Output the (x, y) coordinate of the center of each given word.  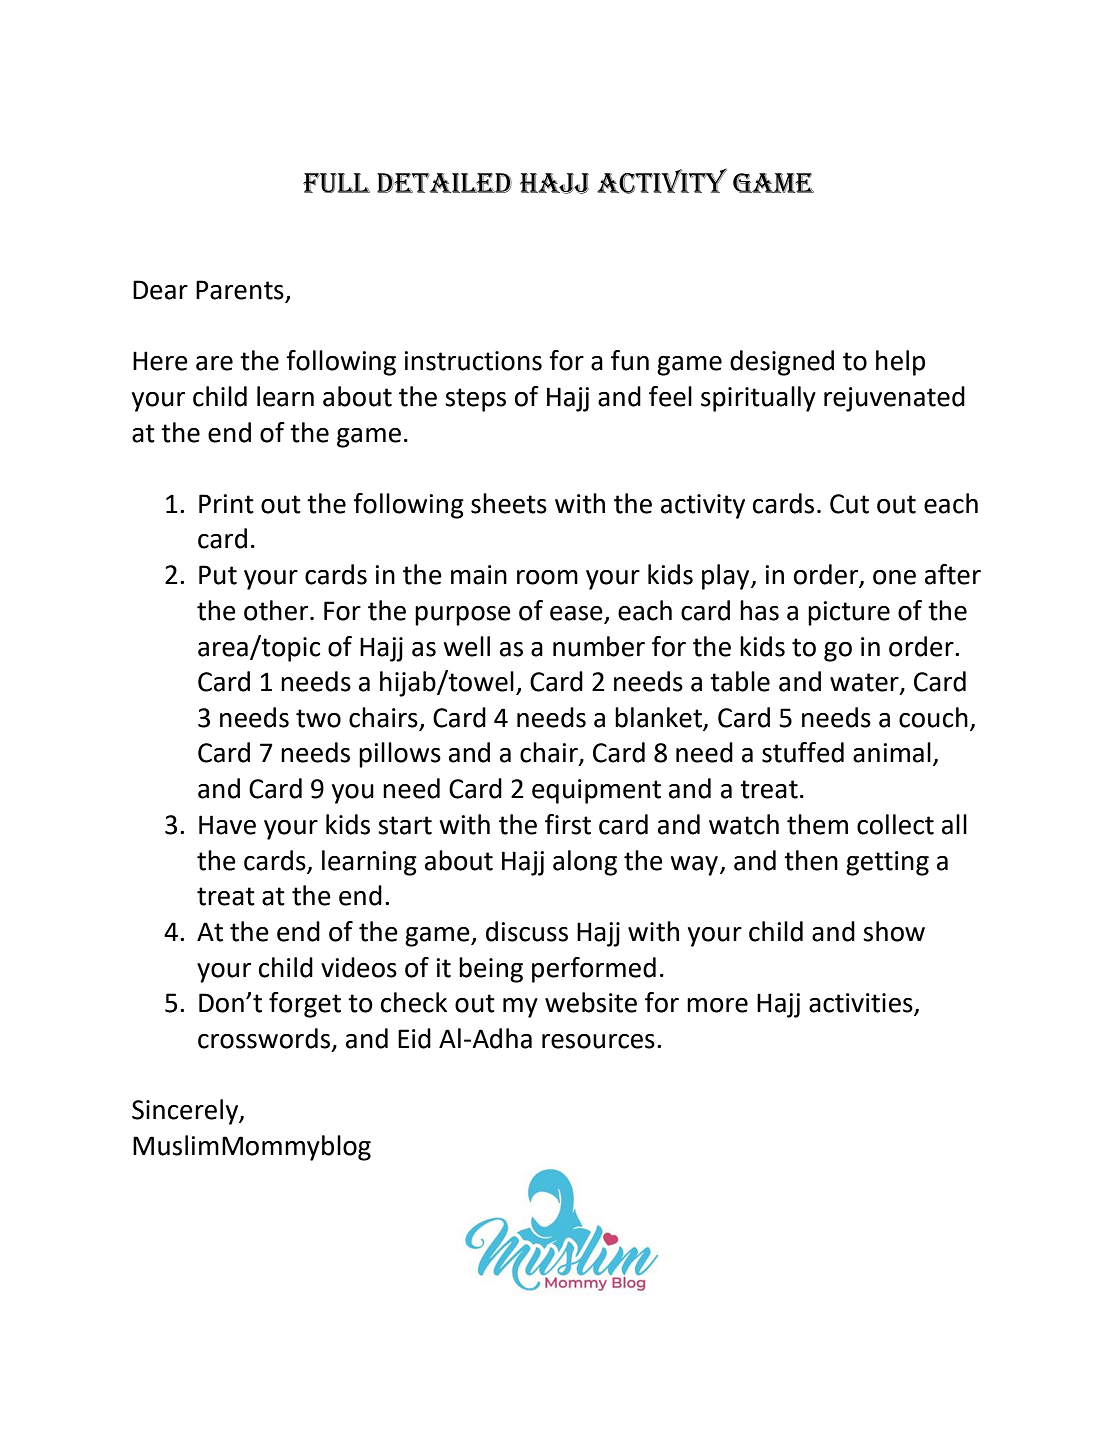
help (900, 363)
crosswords (265, 1039)
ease (577, 614)
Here (160, 361)
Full (336, 183)
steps (475, 400)
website (591, 1002)
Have (227, 825)
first (568, 824)
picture (849, 613)
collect (895, 824)
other (277, 610)
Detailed (444, 183)
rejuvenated (894, 399)
